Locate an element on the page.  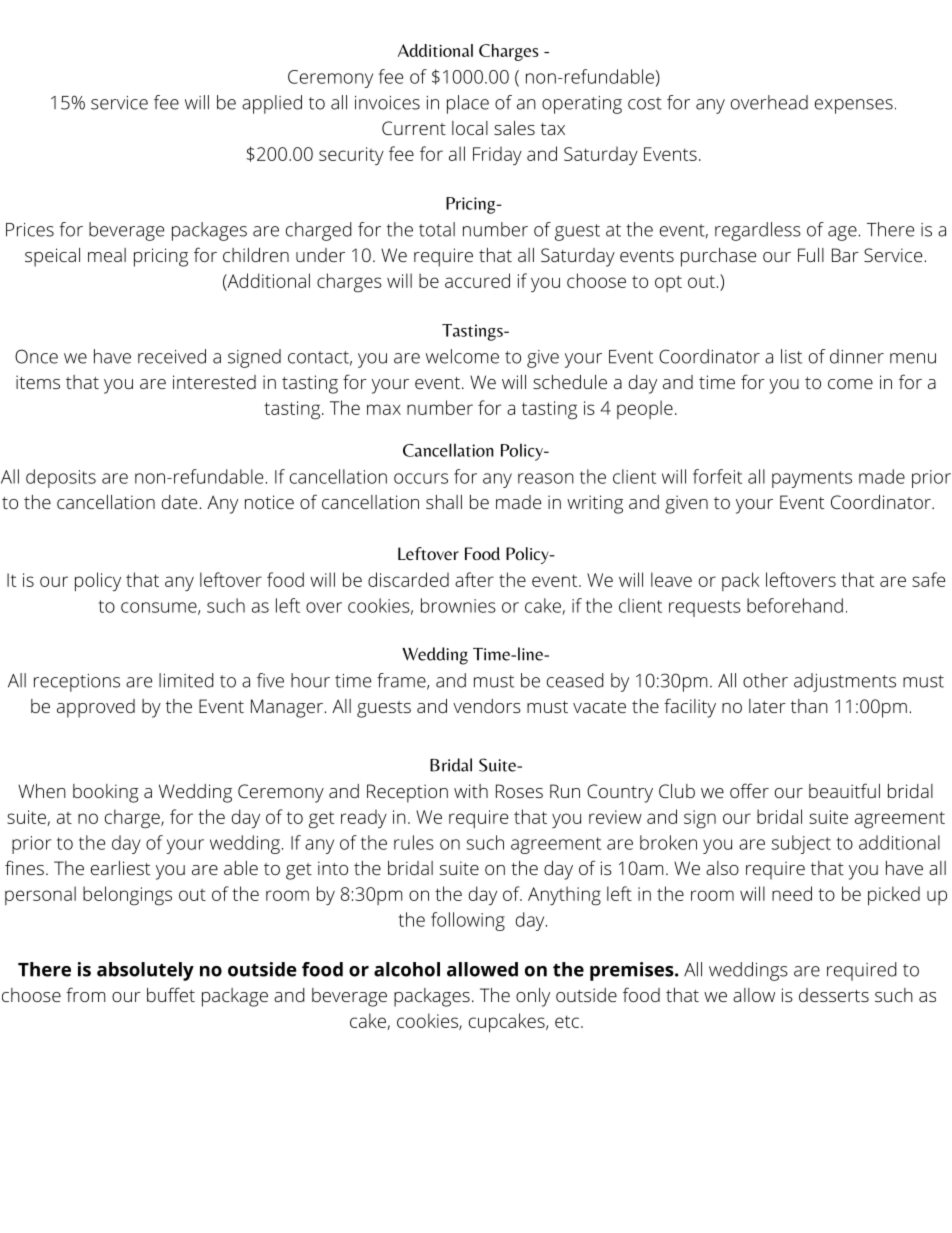
only is located at coordinates (533, 997).
